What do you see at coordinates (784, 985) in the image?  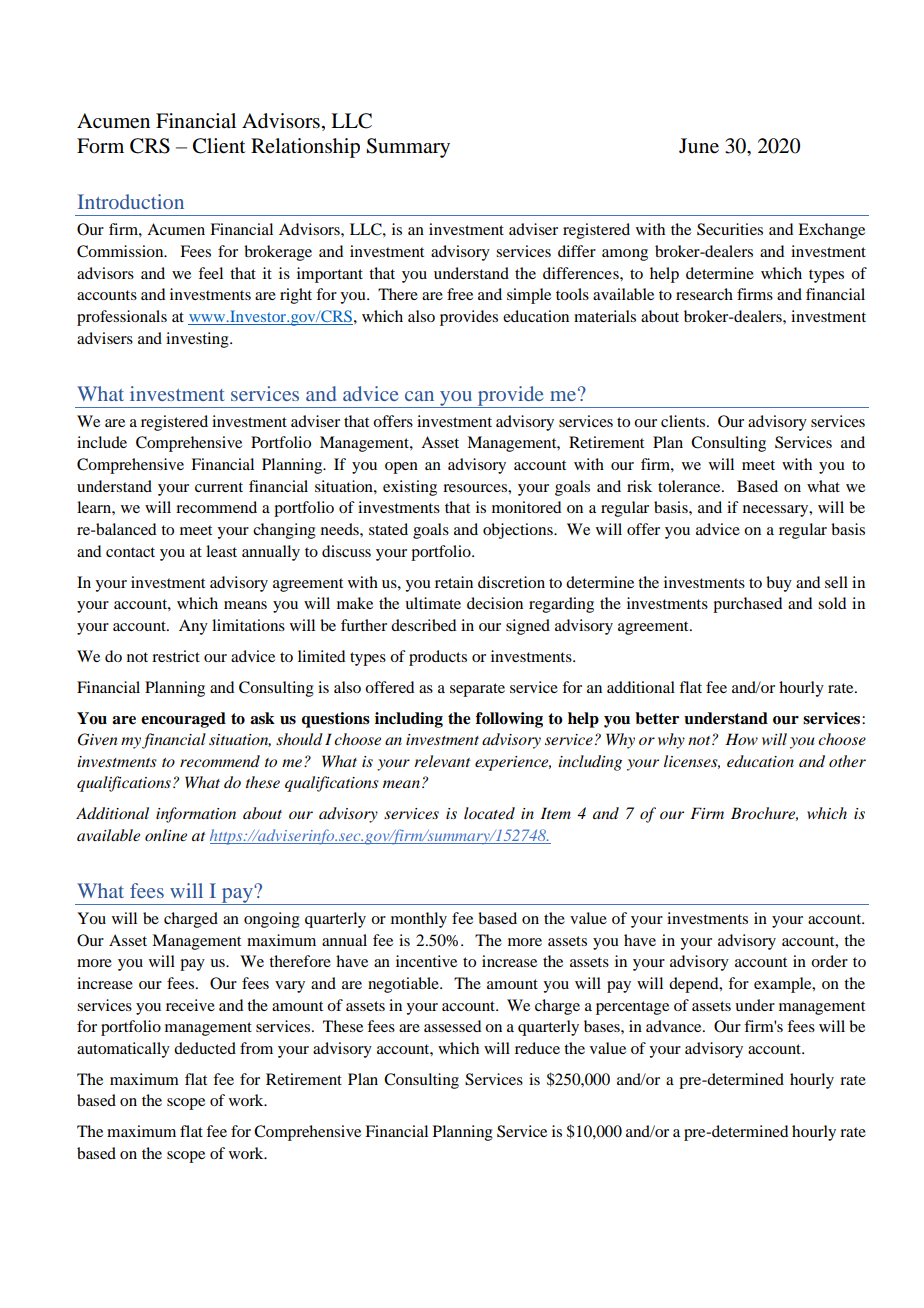 I see `example` at bounding box center [784, 985].
